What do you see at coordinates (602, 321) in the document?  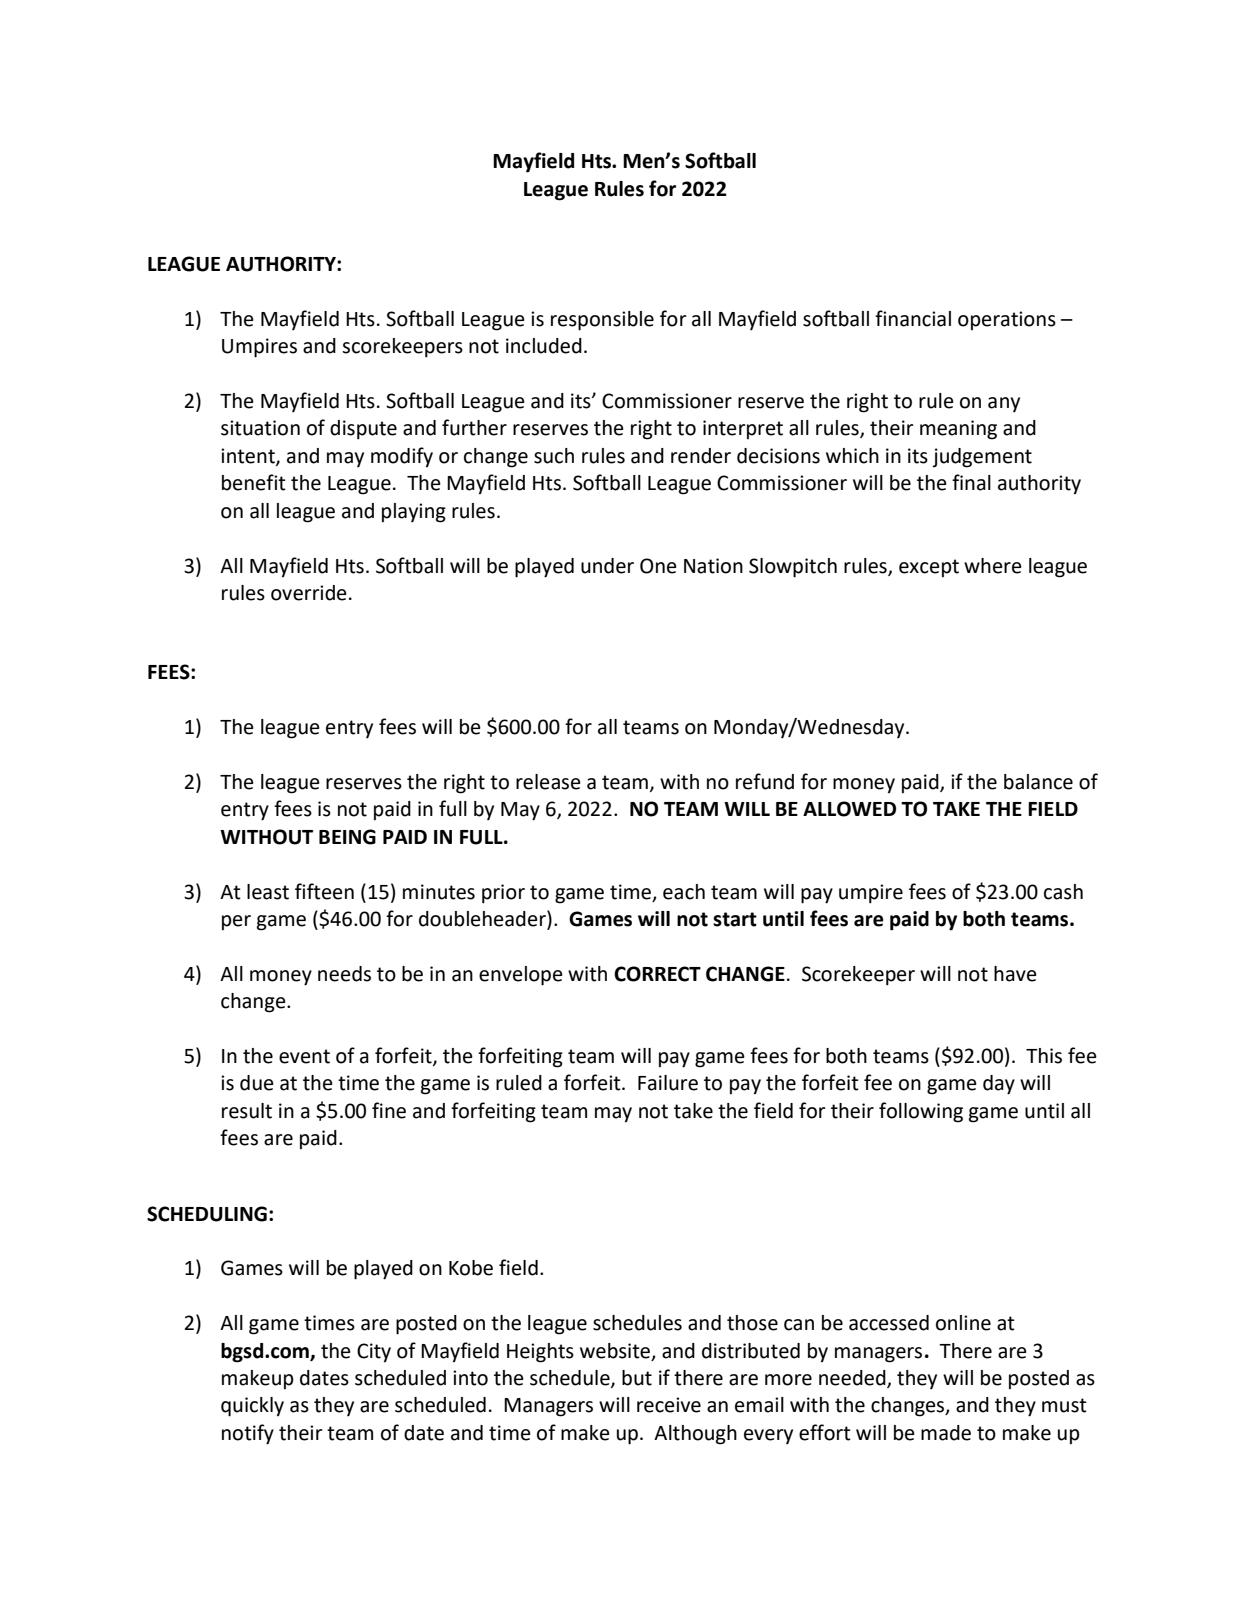 I see `responsible` at bounding box center [602, 321].
